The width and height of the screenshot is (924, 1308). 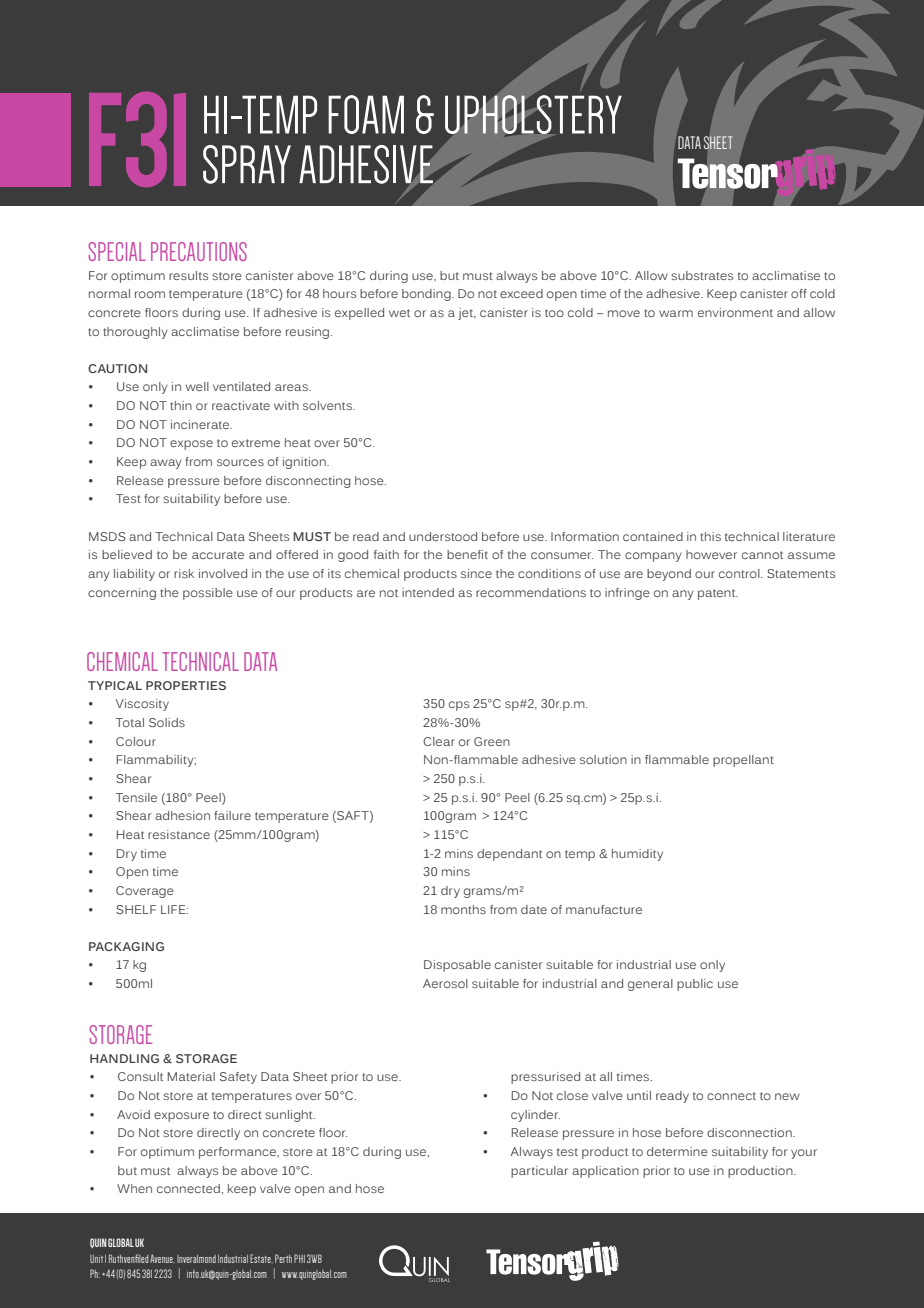 I want to click on Avenue, so click(x=162, y=1258).
